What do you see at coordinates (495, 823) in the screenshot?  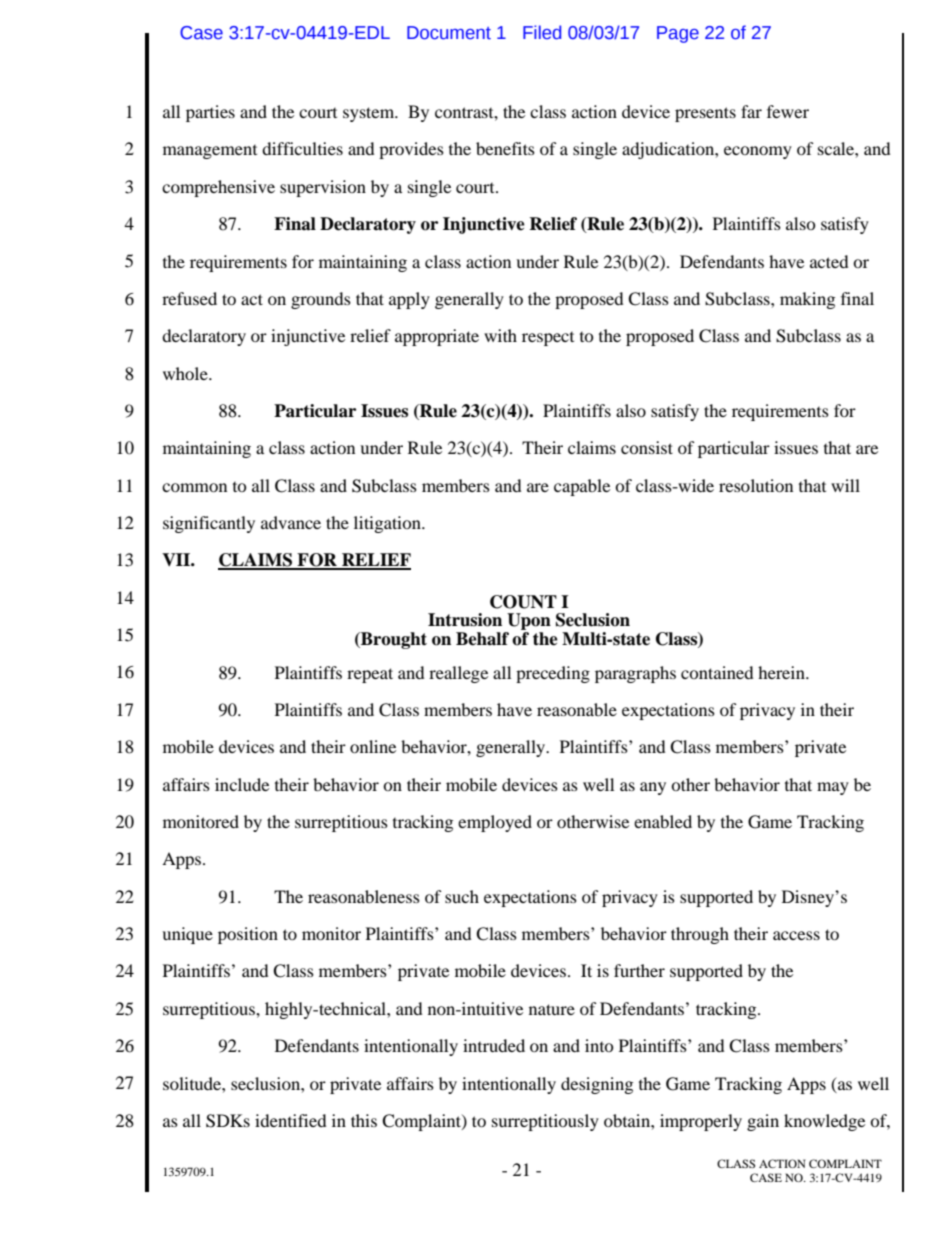 I see `employed` at bounding box center [495, 823].
